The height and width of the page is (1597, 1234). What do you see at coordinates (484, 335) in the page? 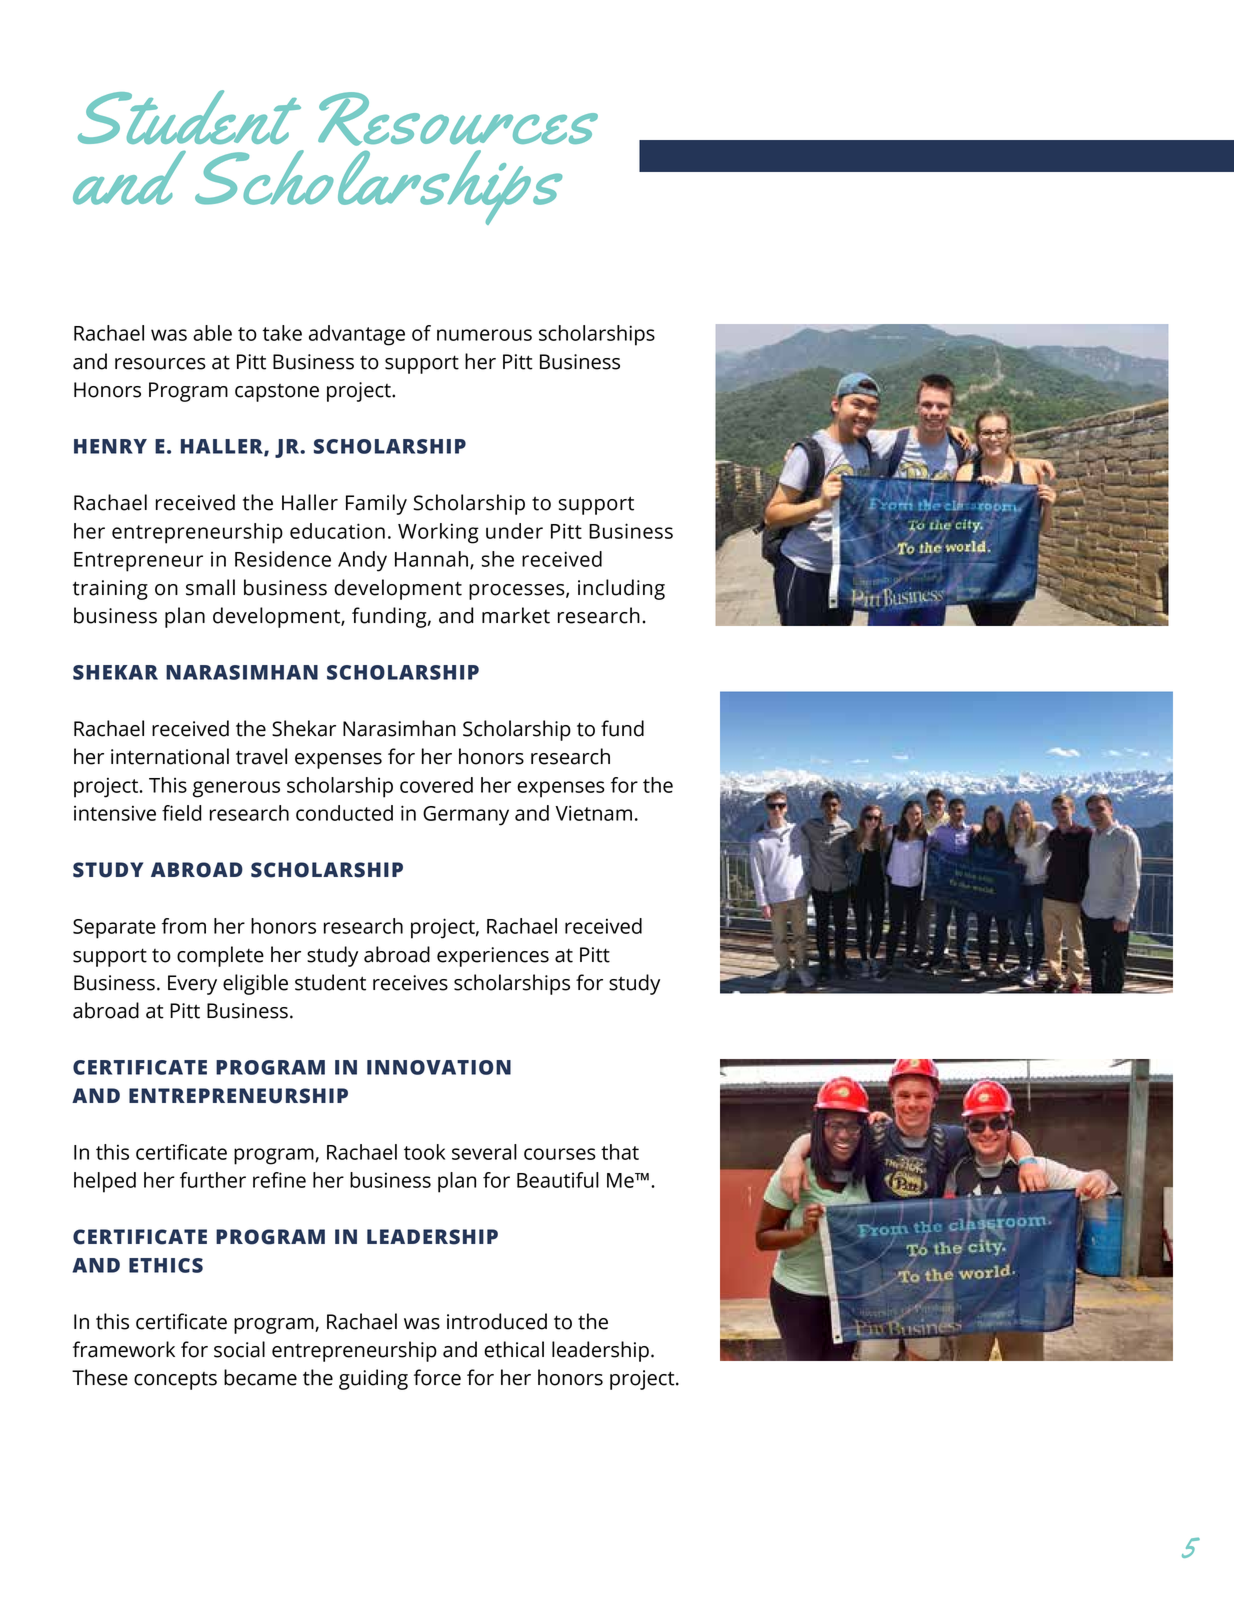
I see `numerous` at bounding box center [484, 335].
